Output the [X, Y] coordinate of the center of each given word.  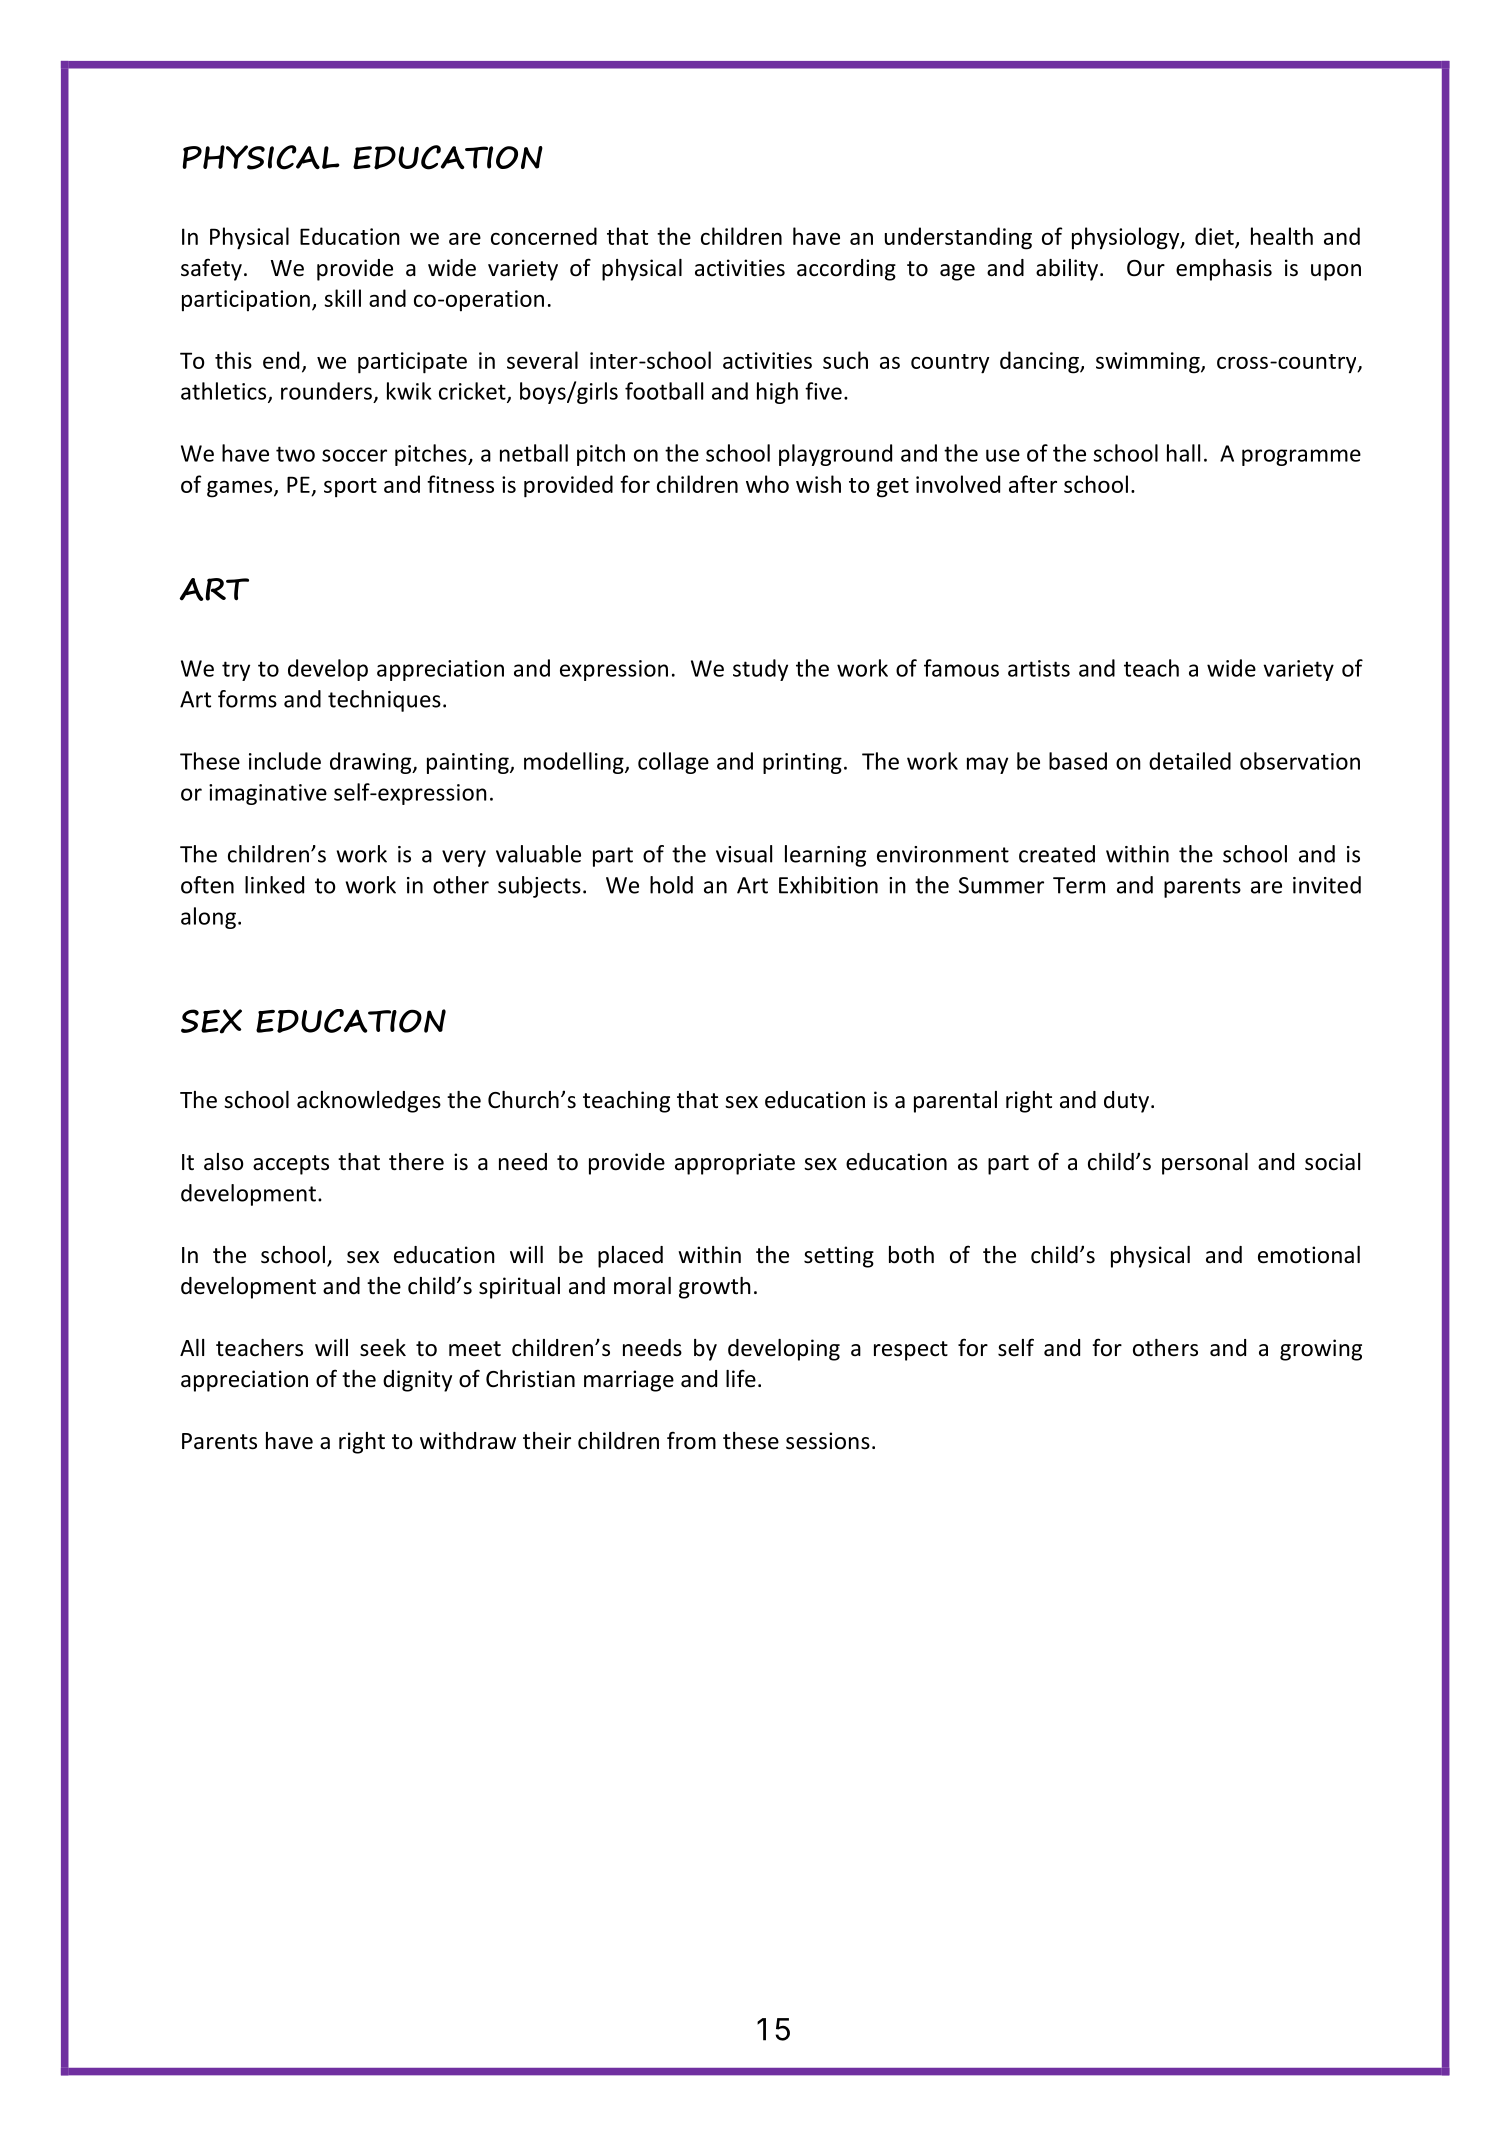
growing [1321, 1350]
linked [274, 885]
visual [744, 854]
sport [350, 488]
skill [342, 298]
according [846, 270]
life [741, 1378]
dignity [417, 1381]
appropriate [735, 1164]
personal [1205, 1164]
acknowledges [369, 1102]
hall [1183, 453]
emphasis [1224, 270]
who [767, 484]
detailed [1190, 761]
